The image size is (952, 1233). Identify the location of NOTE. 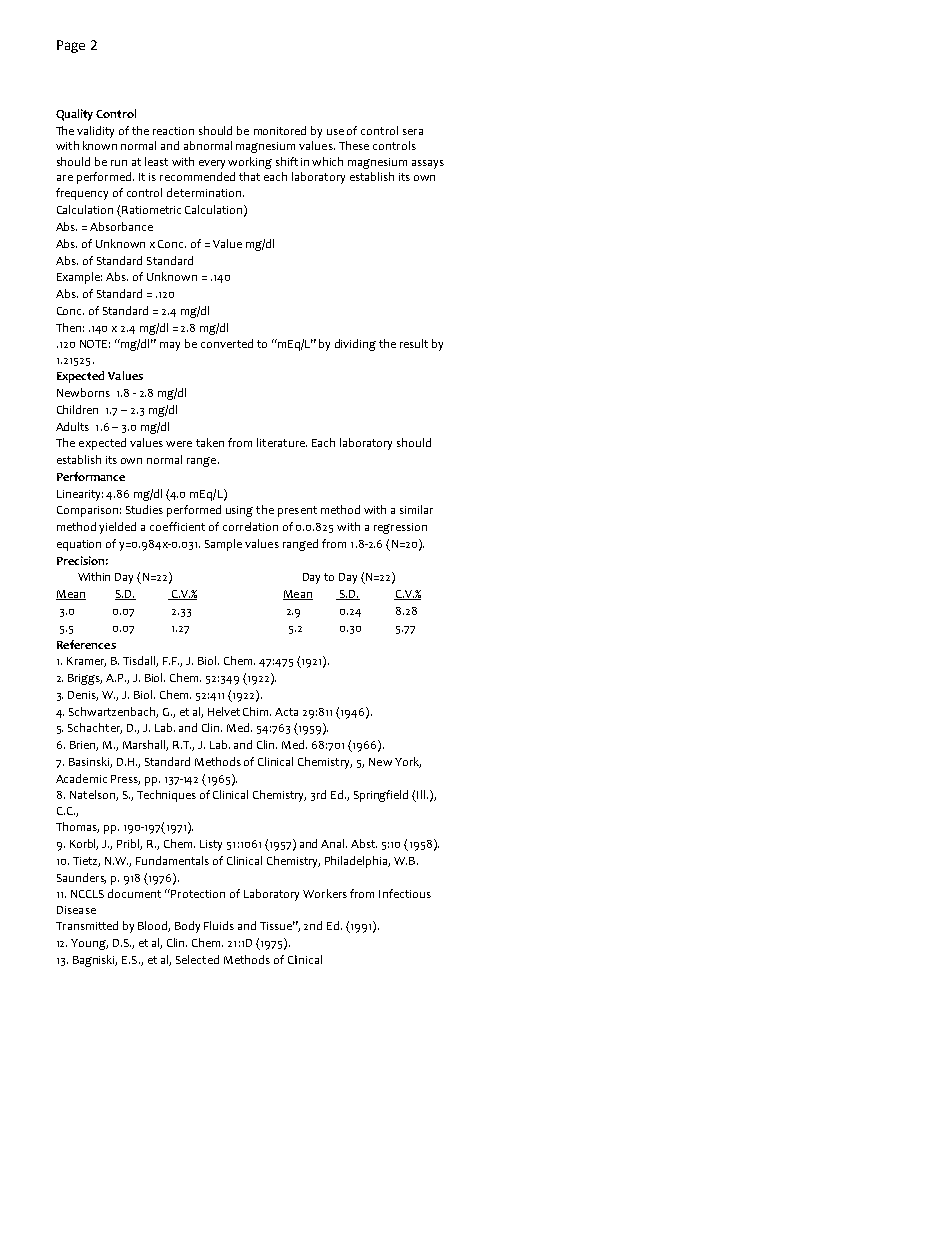
(95, 344).
